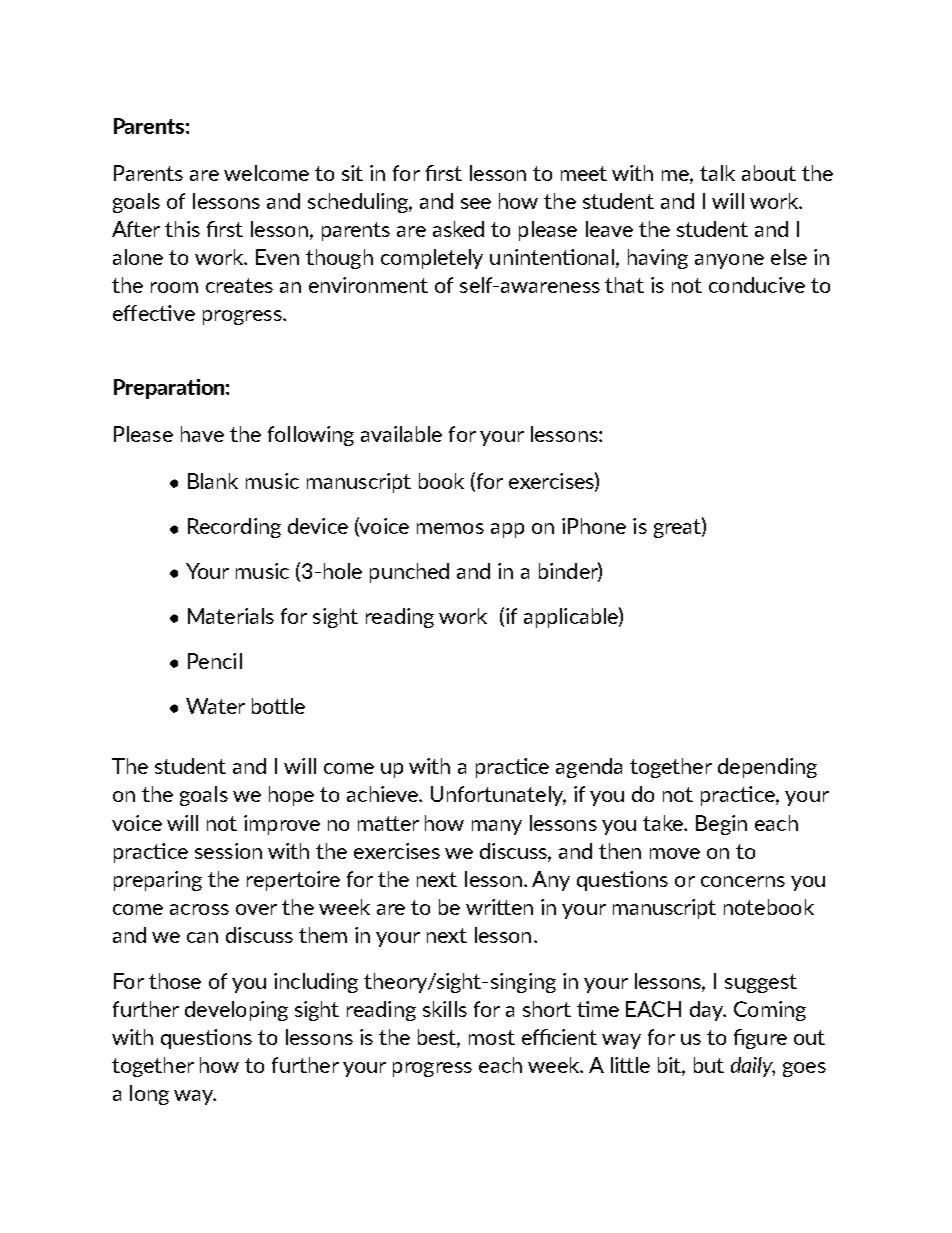 The image size is (952, 1233). I want to click on long, so click(149, 1095).
